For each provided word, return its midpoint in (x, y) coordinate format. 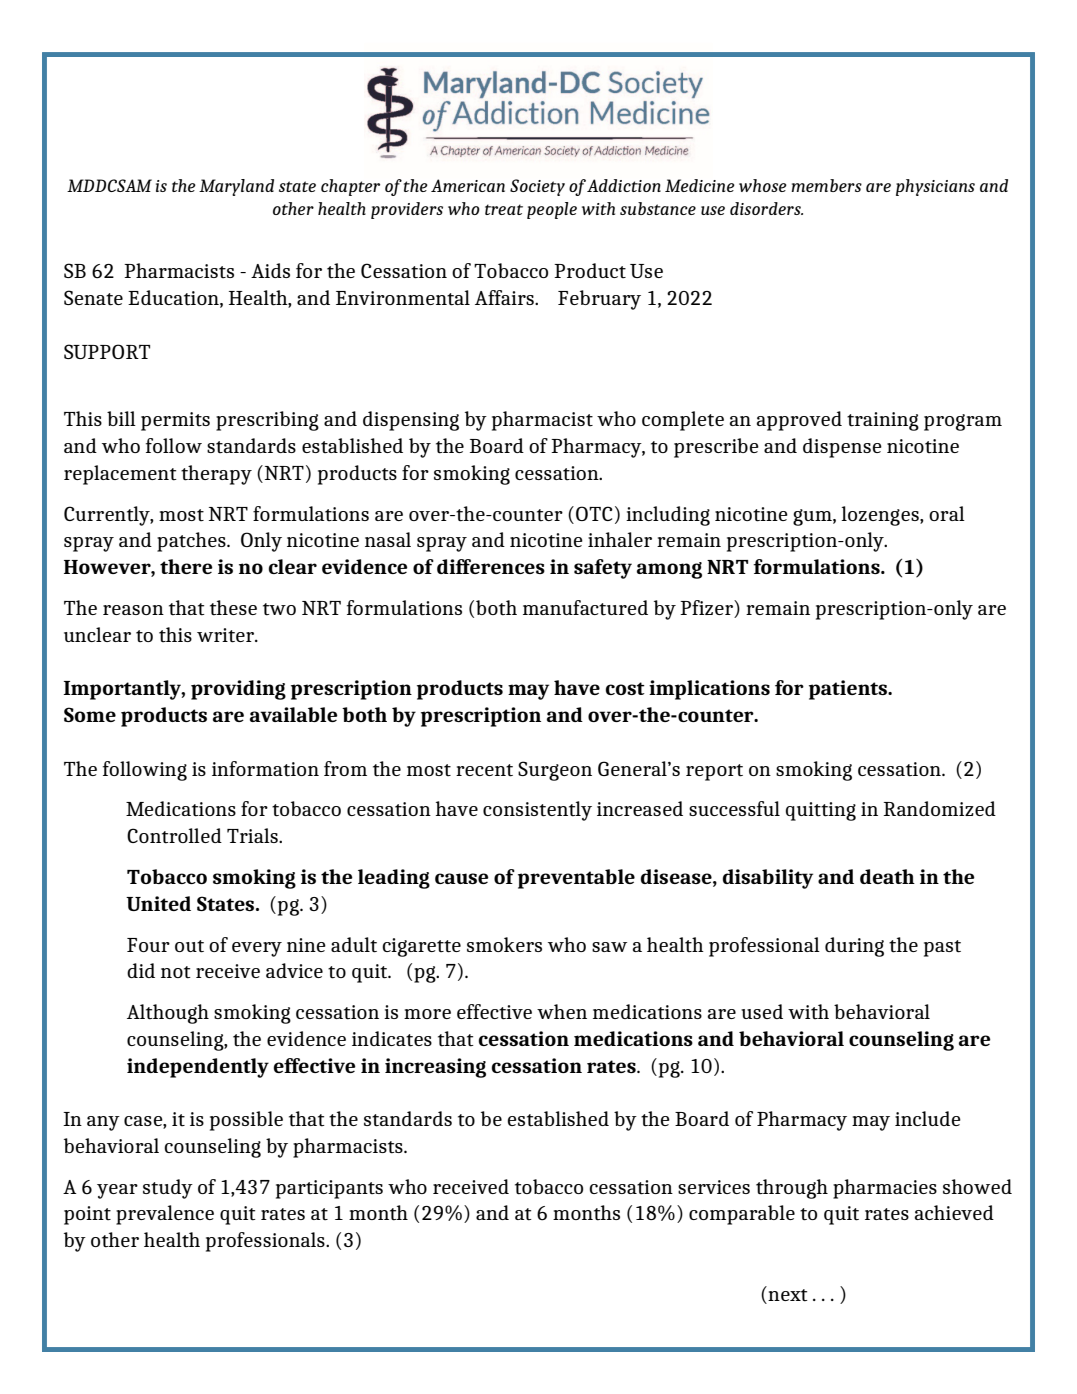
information (265, 769)
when (562, 1011)
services (714, 1187)
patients (849, 690)
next (786, 1294)
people (552, 210)
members (826, 185)
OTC (594, 513)
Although (168, 1014)
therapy (216, 475)
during (854, 947)
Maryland (236, 187)
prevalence (165, 1215)
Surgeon (555, 771)
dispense (842, 448)
